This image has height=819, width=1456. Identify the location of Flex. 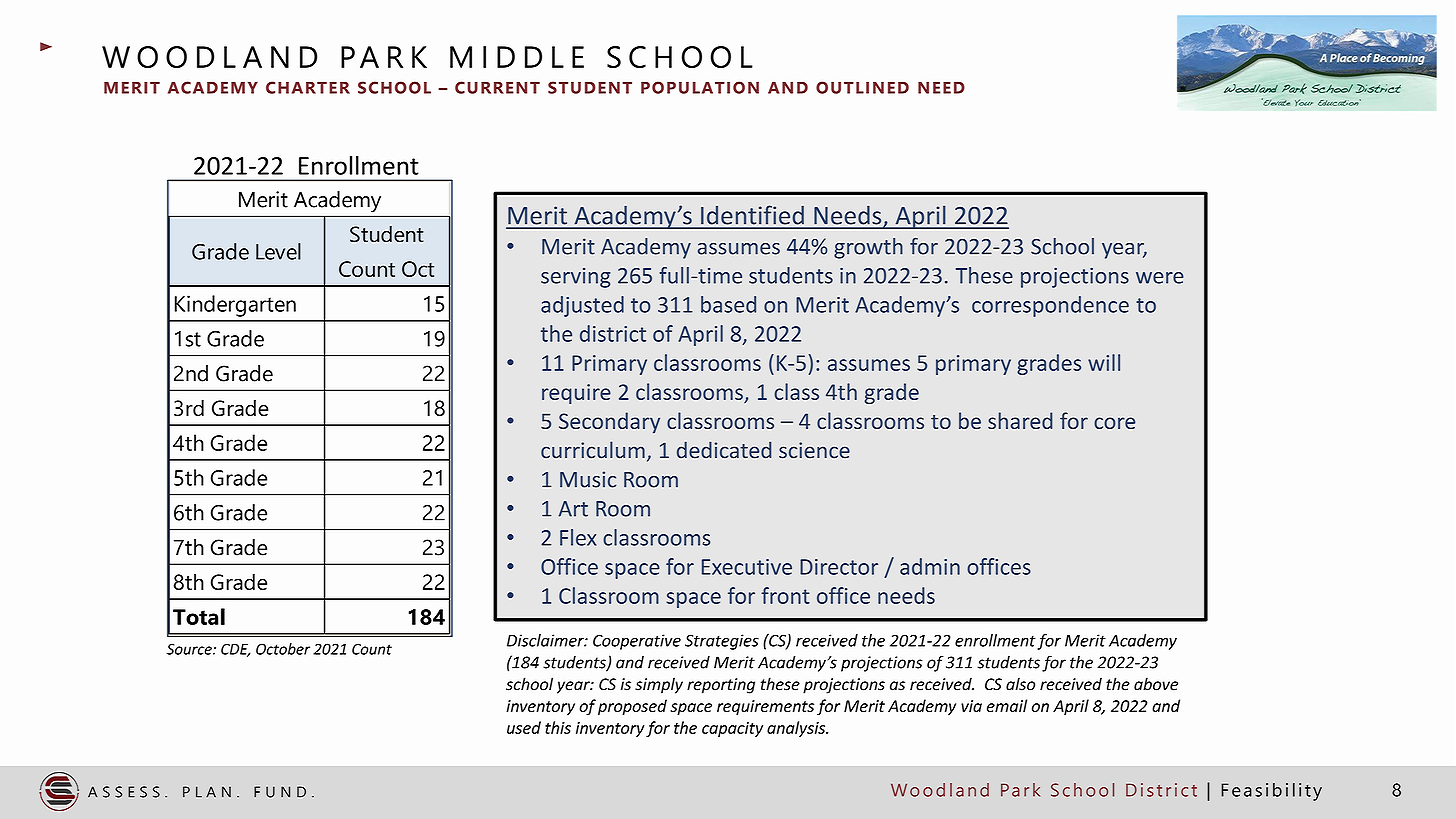
(578, 537).
